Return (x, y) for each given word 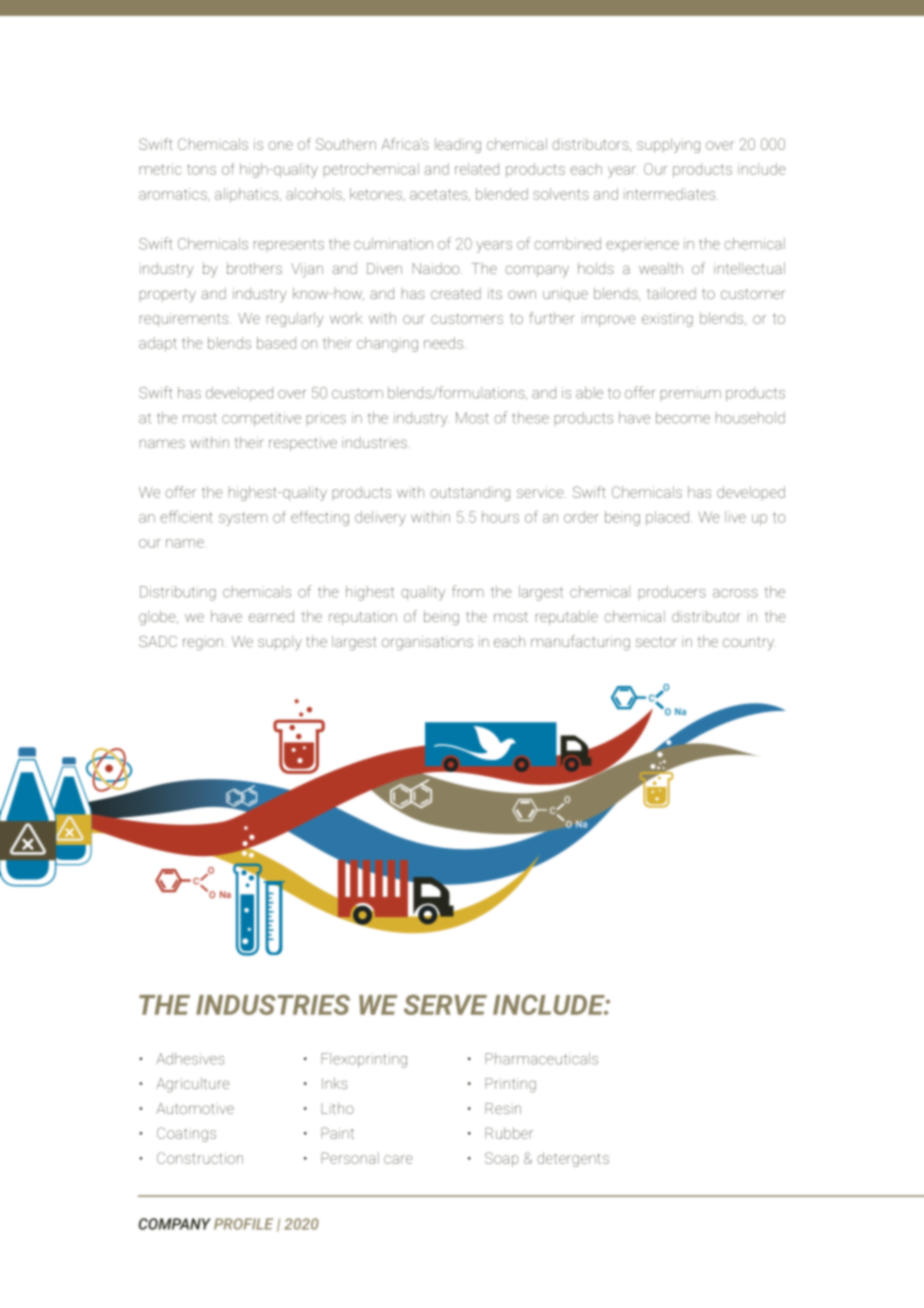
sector (656, 642)
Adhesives (190, 1059)
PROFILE (243, 1224)
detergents (573, 1159)
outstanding (470, 493)
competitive (261, 419)
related (477, 169)
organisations (427, 643)
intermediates (671, 194)
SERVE (445, 1004)
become (683, 418)
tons (201, 169)
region (203, 643)
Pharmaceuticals (541, 1059)
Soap (502, 1159)
